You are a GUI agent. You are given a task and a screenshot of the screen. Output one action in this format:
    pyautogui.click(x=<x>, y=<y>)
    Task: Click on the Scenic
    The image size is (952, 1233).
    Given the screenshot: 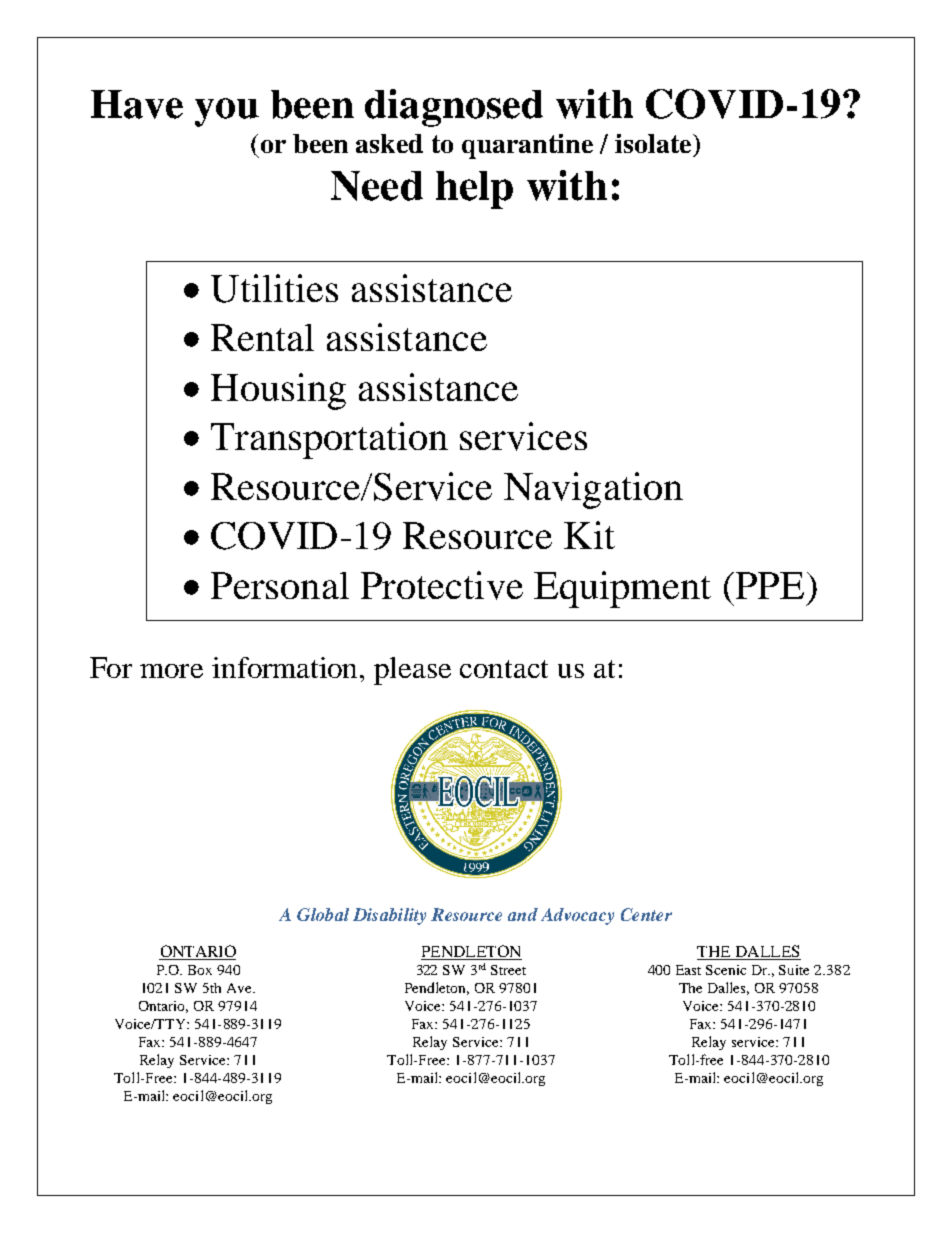 What is the action you would take?
    pyautogui.click(x=726, y=970)
